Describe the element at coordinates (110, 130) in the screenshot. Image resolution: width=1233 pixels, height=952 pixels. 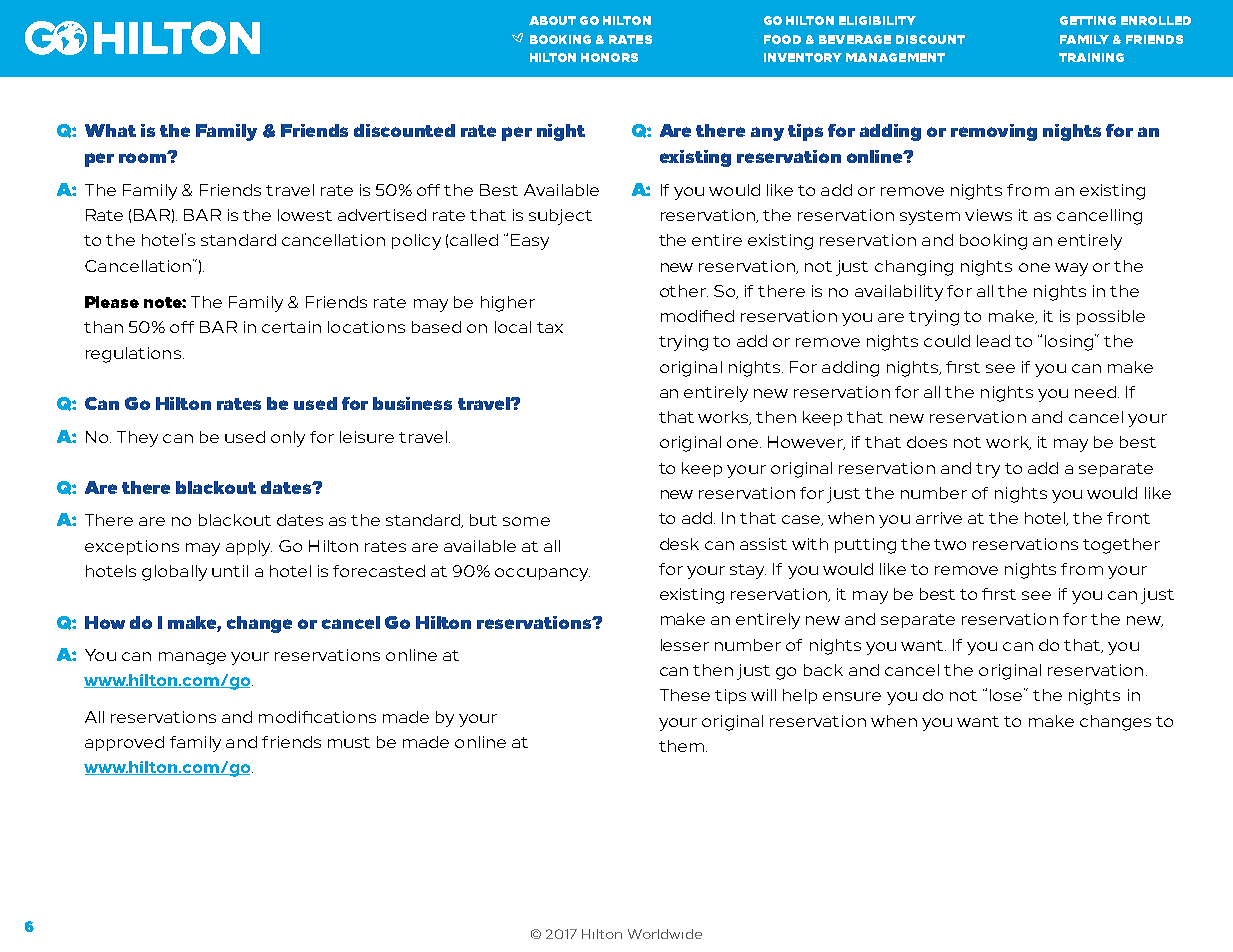
I see `What` at that location.
